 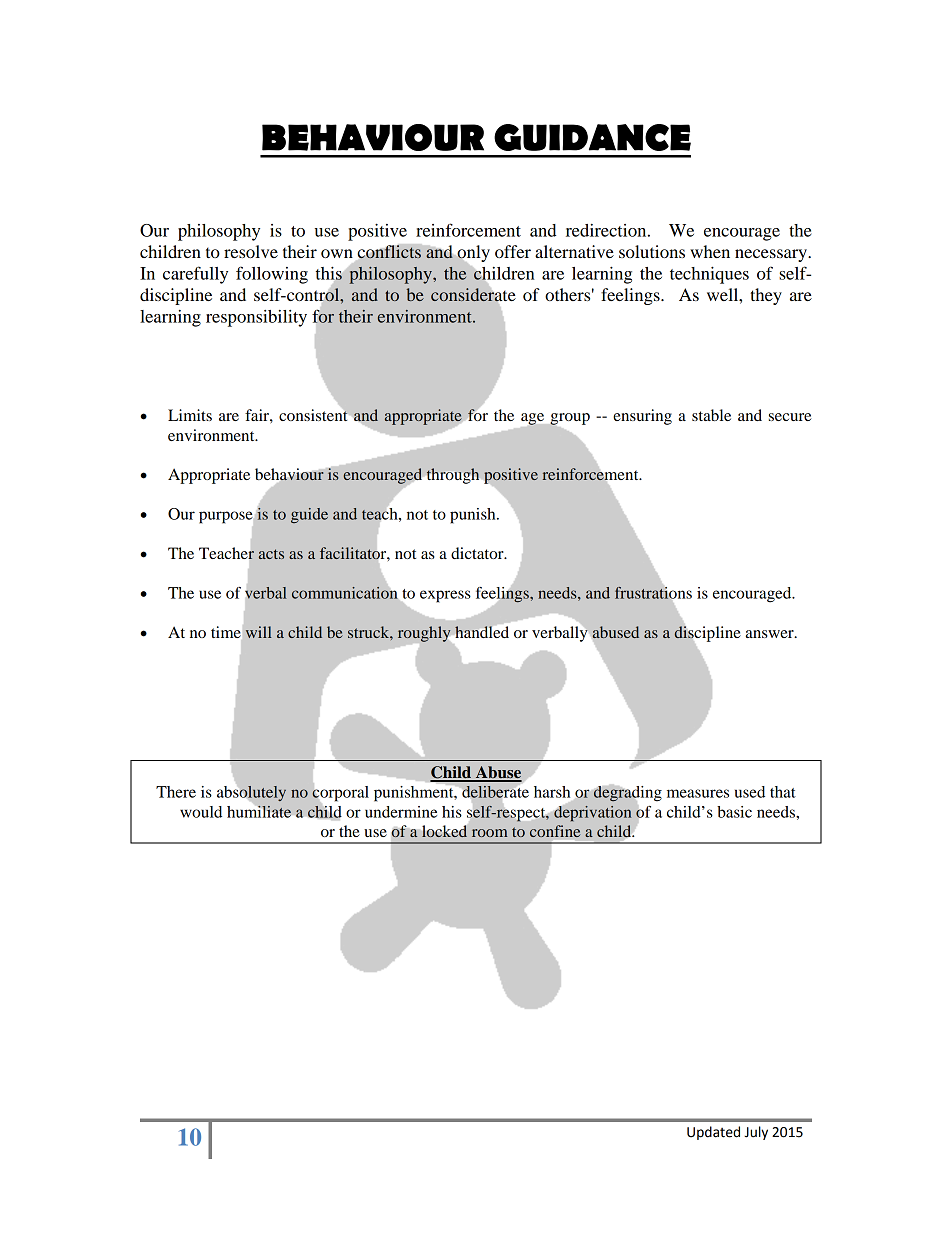 What do you see at coordinates (201, 812) in the screenshot?
I see `would` at bounding box center [201, 812].
